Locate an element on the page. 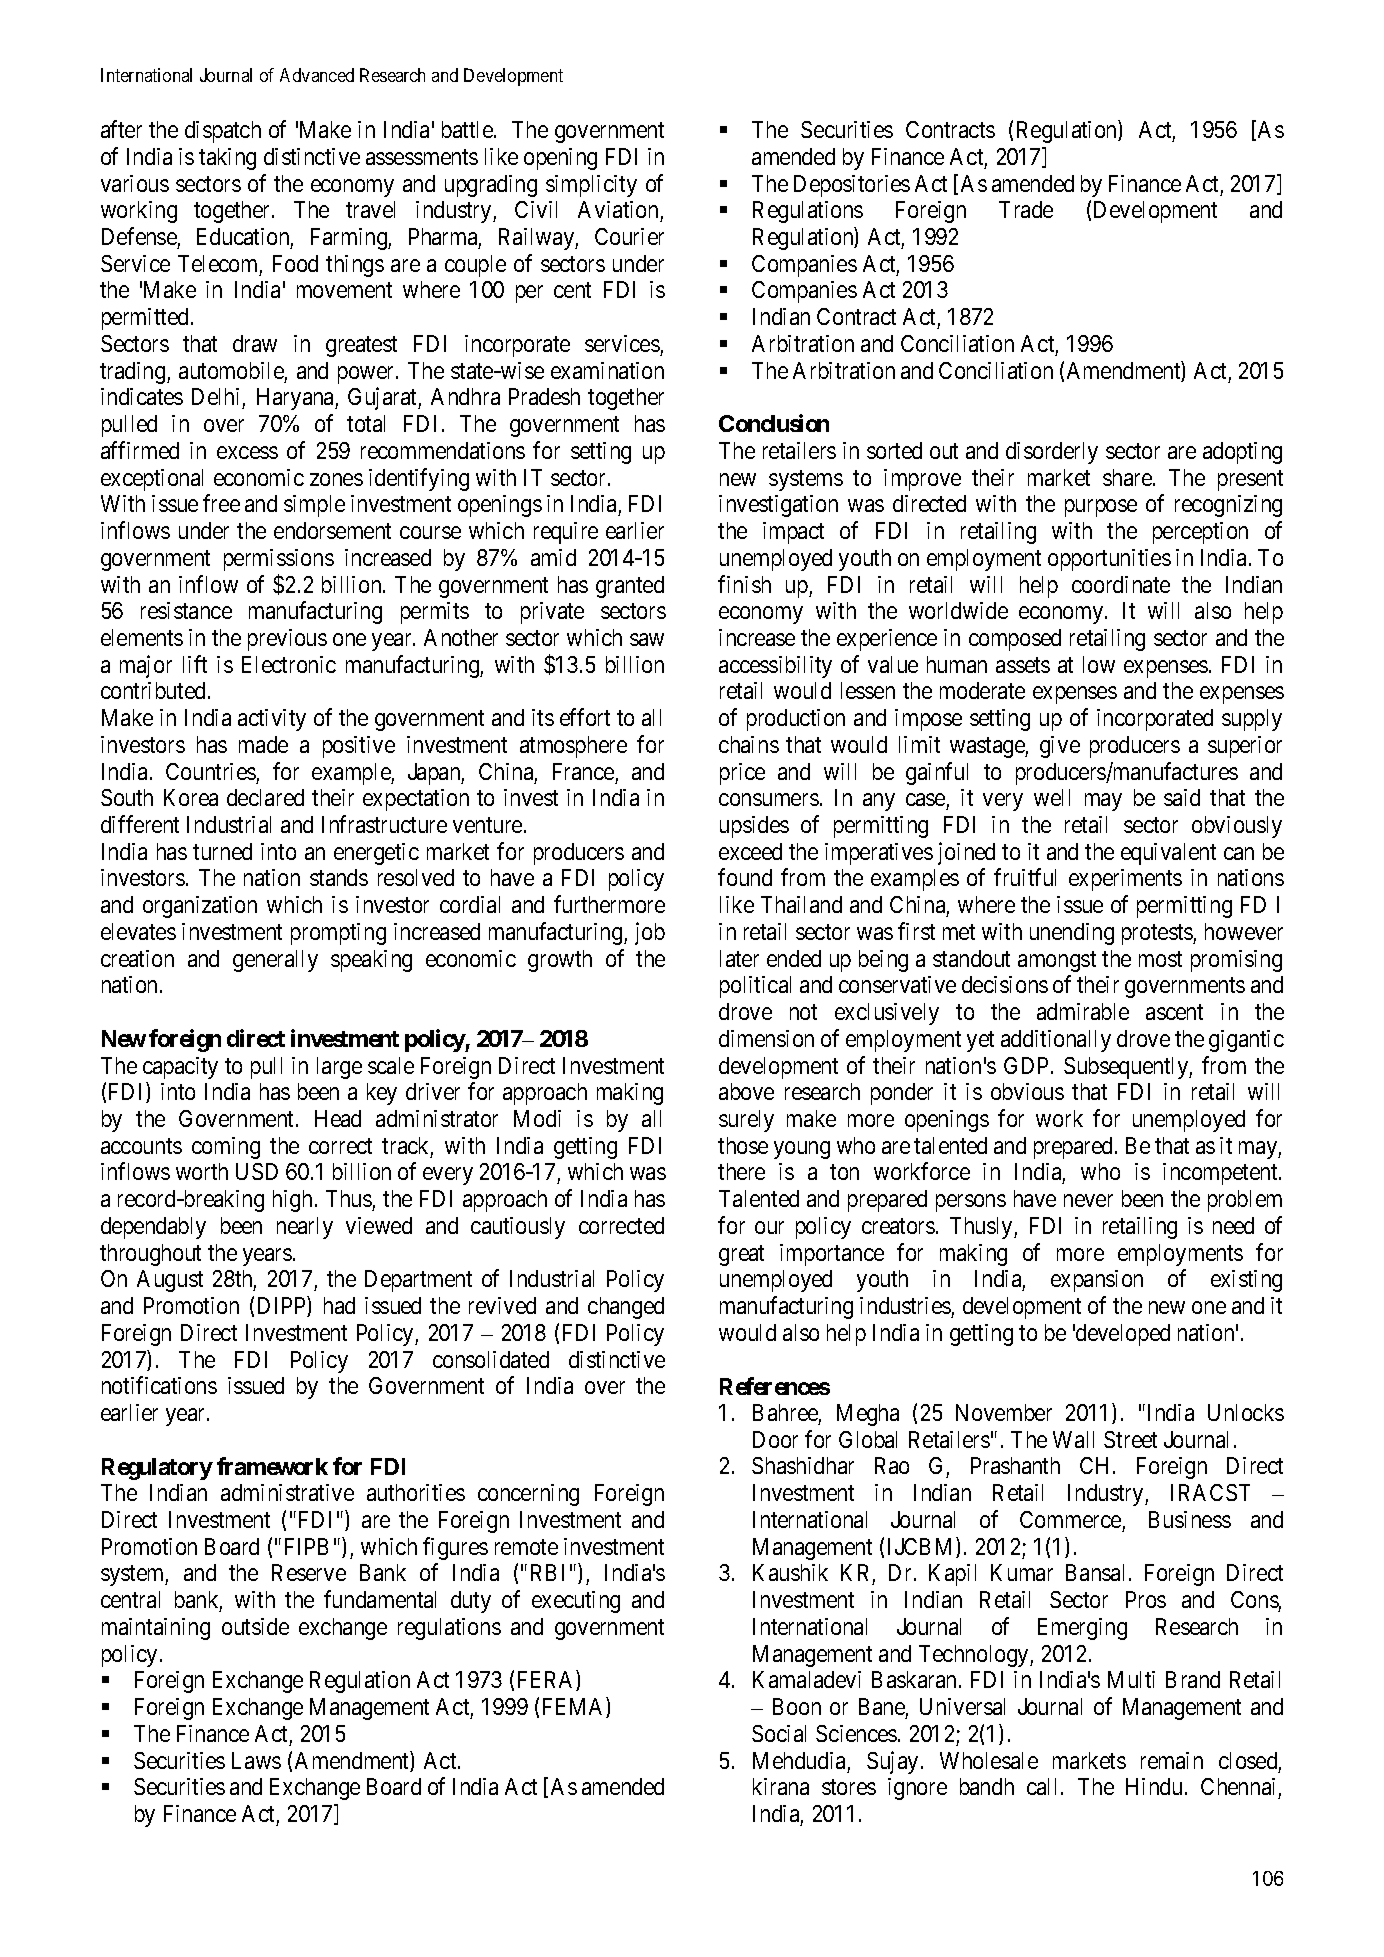 The image size is (1384, 1957). job is located at coordinates (650, 933).
